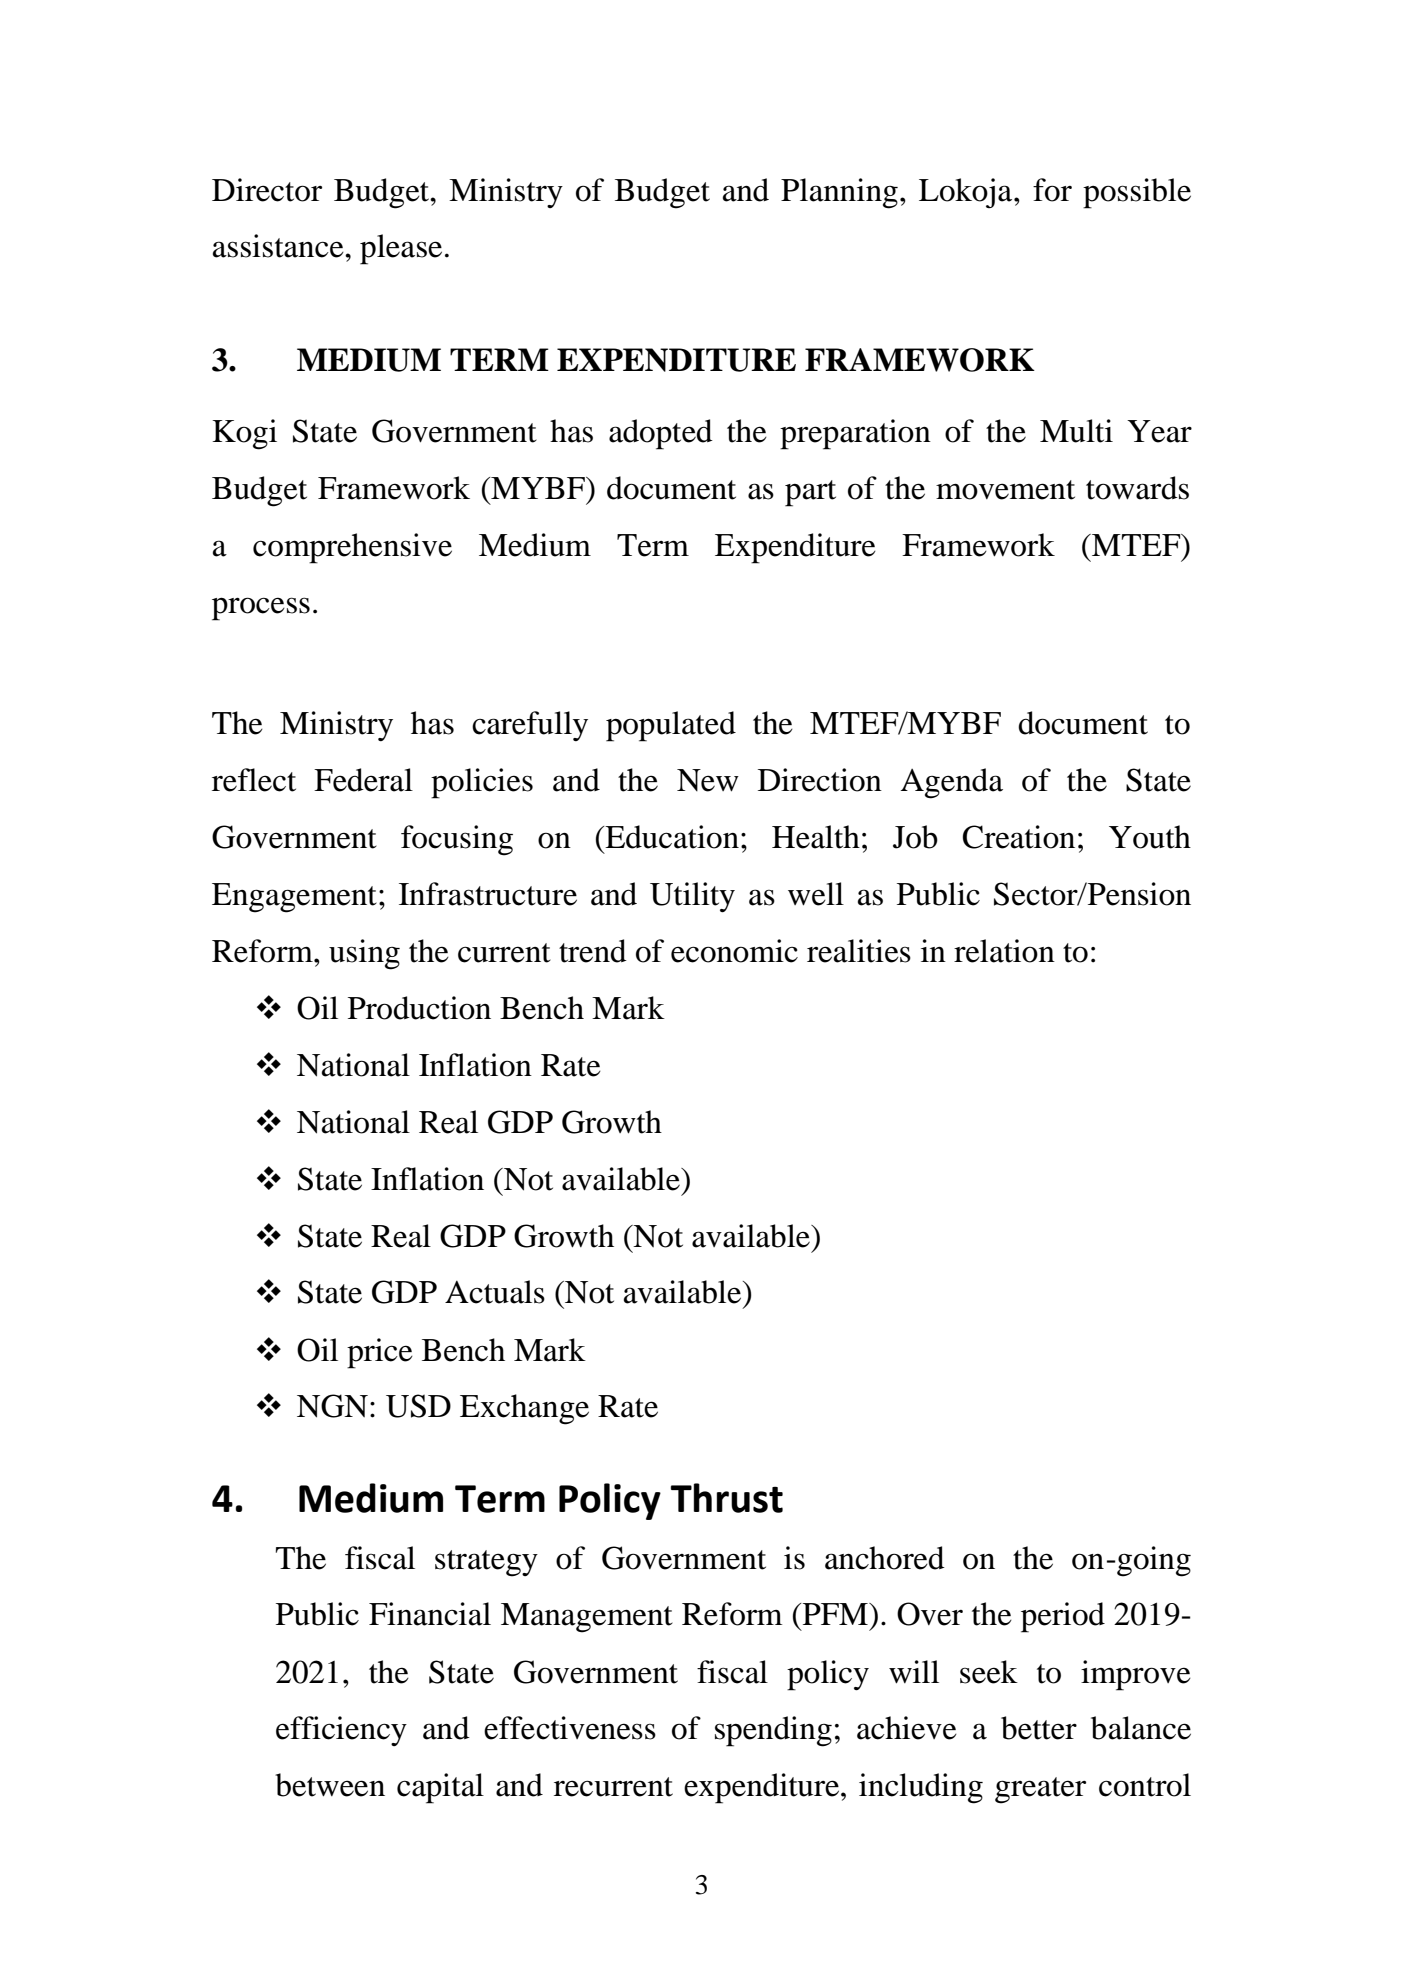  I want to click on please, so click(401, 249).
